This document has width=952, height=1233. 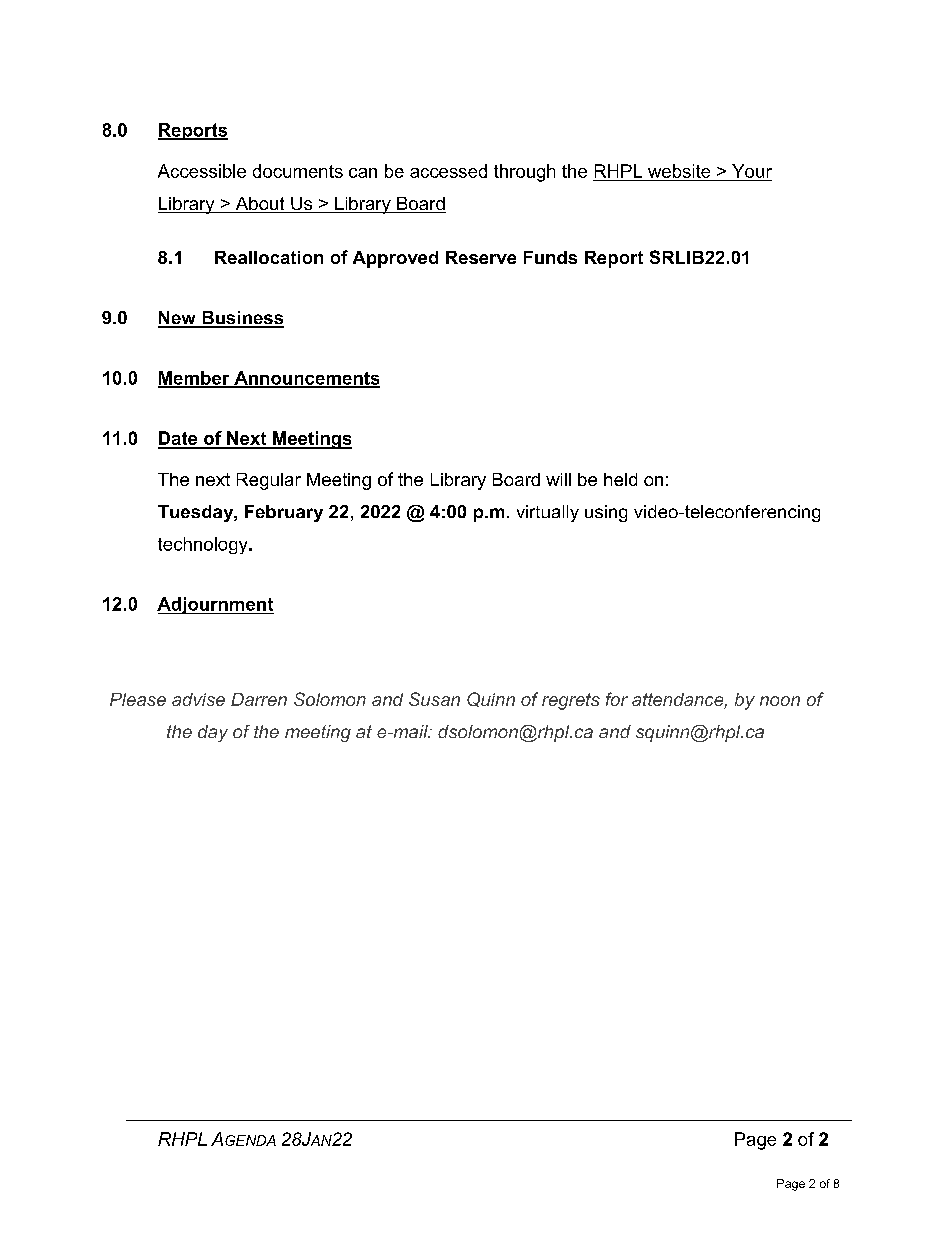 I want to click on Accessible, so click(x=202, y=171).
